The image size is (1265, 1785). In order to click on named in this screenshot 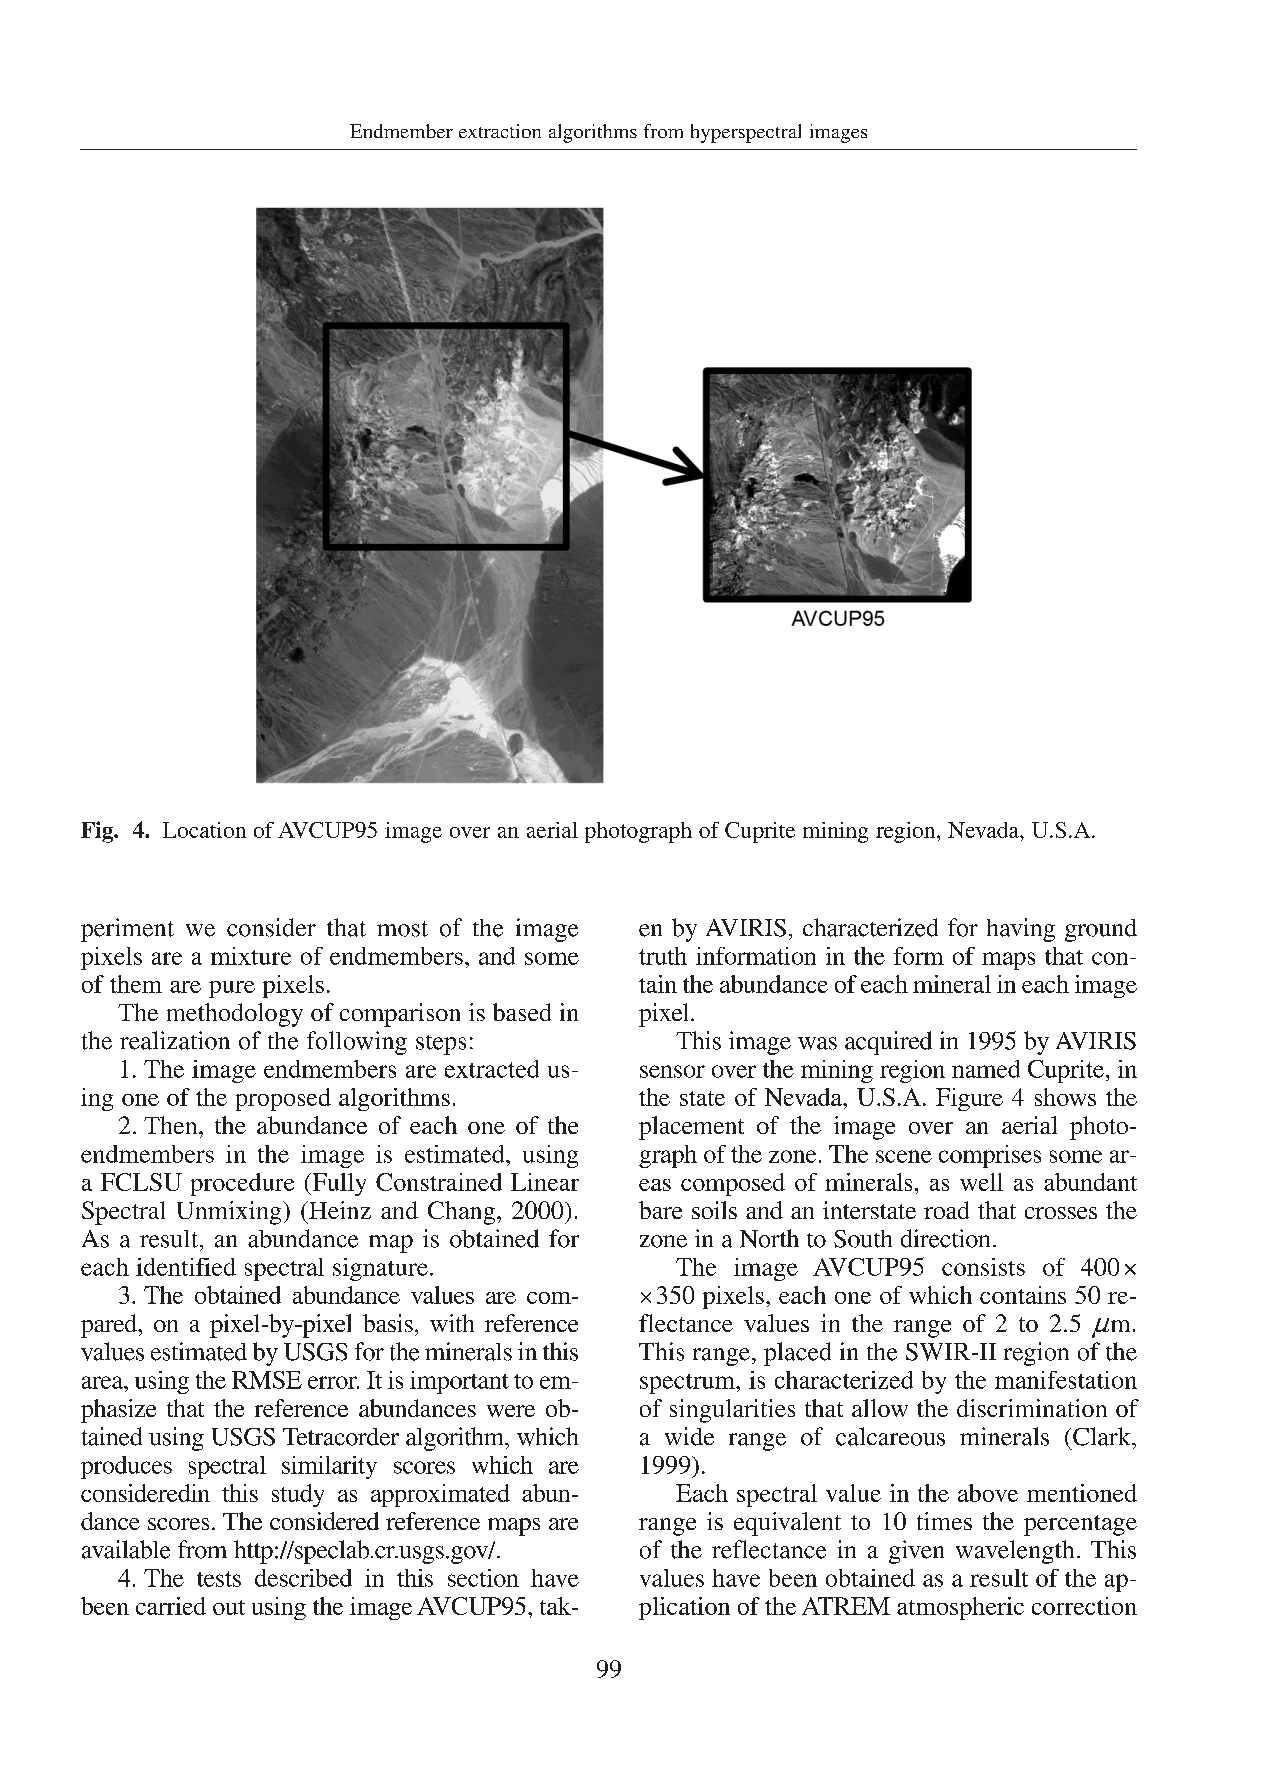, I will do `click(986, 1069)`.
